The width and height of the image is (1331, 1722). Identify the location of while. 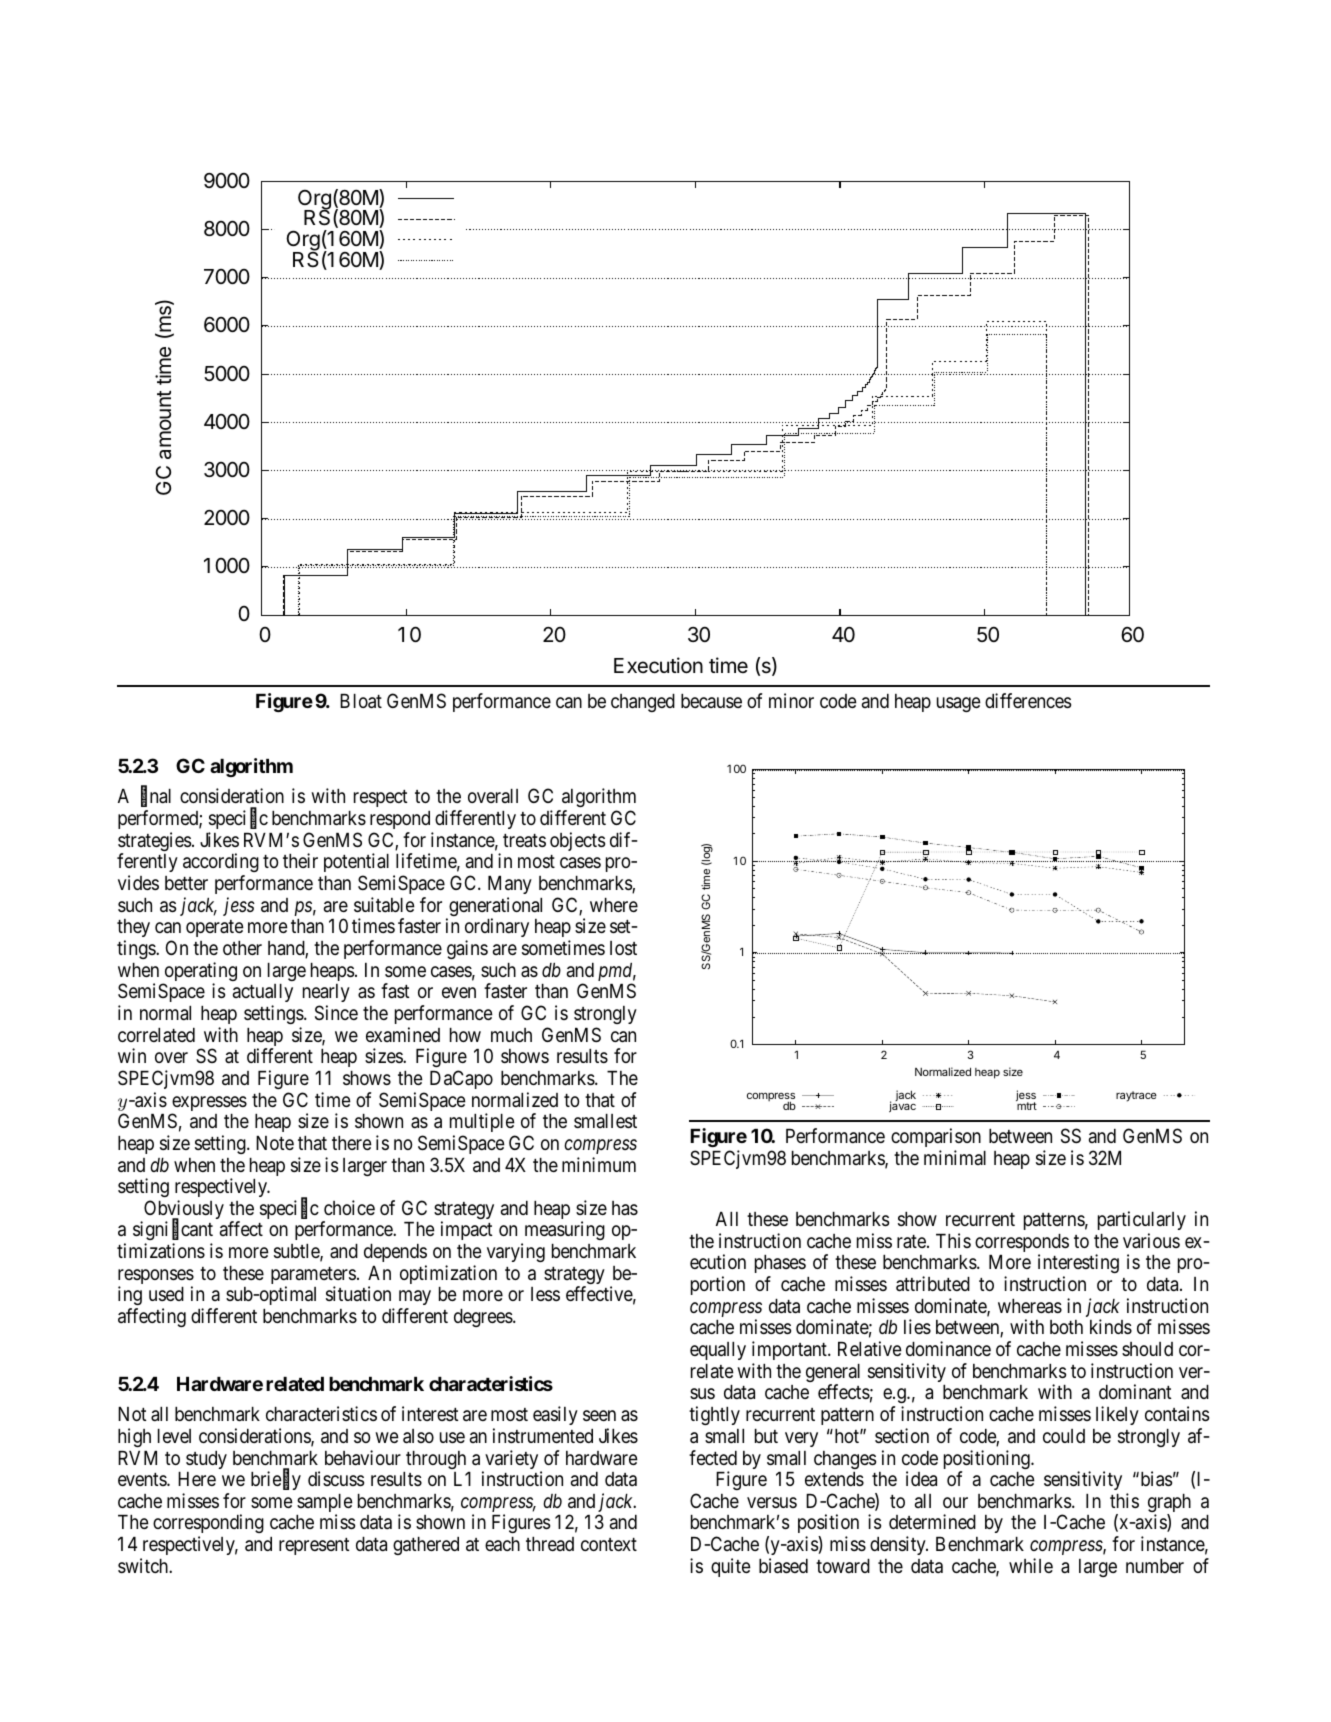
(1031, 1565).
